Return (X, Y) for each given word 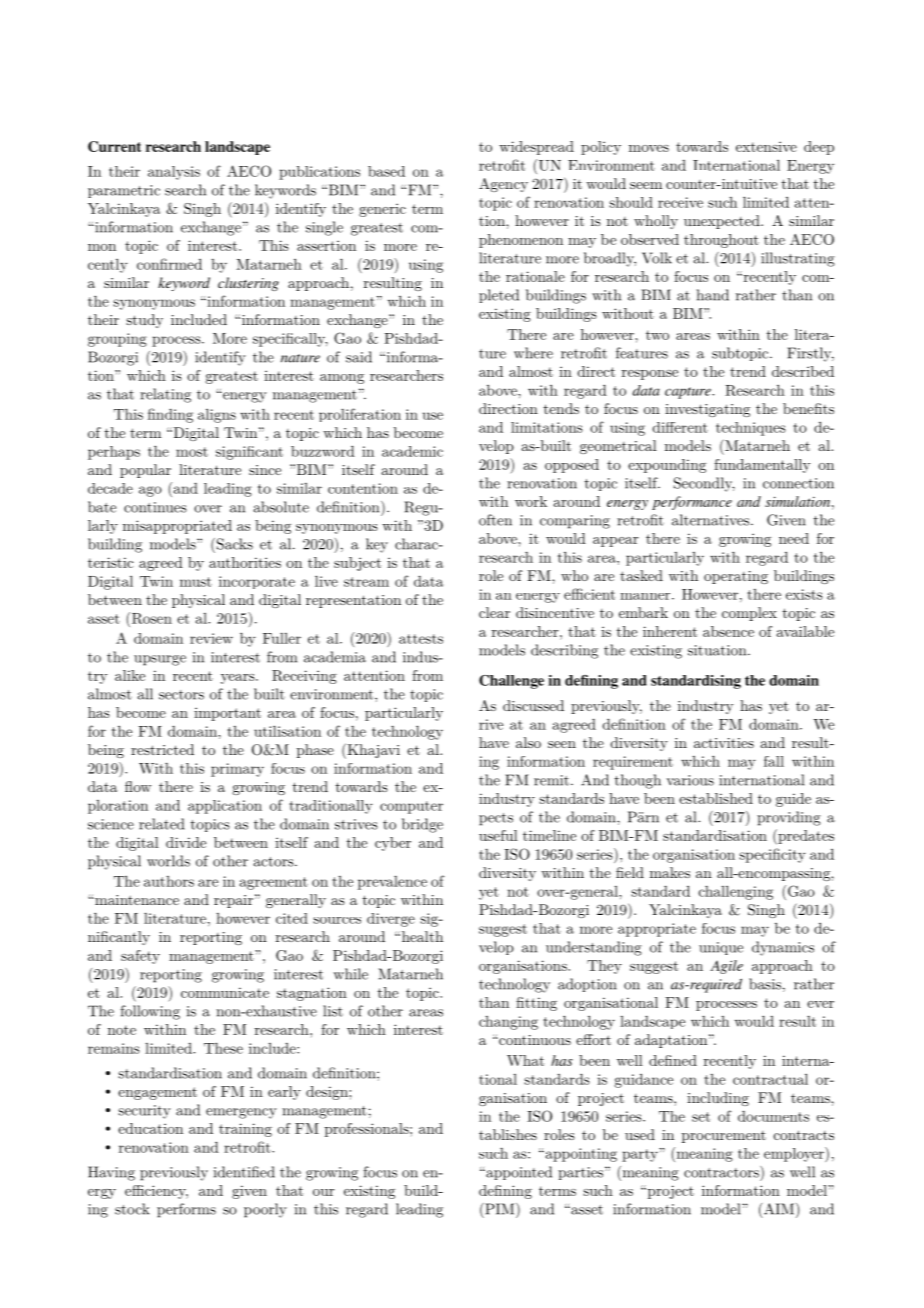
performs (186, 1210)
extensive (766, 146)
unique (721, 948)
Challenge (511, 682)
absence (728, 631)
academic (412, 451)
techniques (751, 429)
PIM (500, 1209)
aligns (217, 415)
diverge (391, 920)
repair (233, 901)
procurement (724, 1137)
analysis (174, 173)
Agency (503, 185)
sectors (181, 695)
